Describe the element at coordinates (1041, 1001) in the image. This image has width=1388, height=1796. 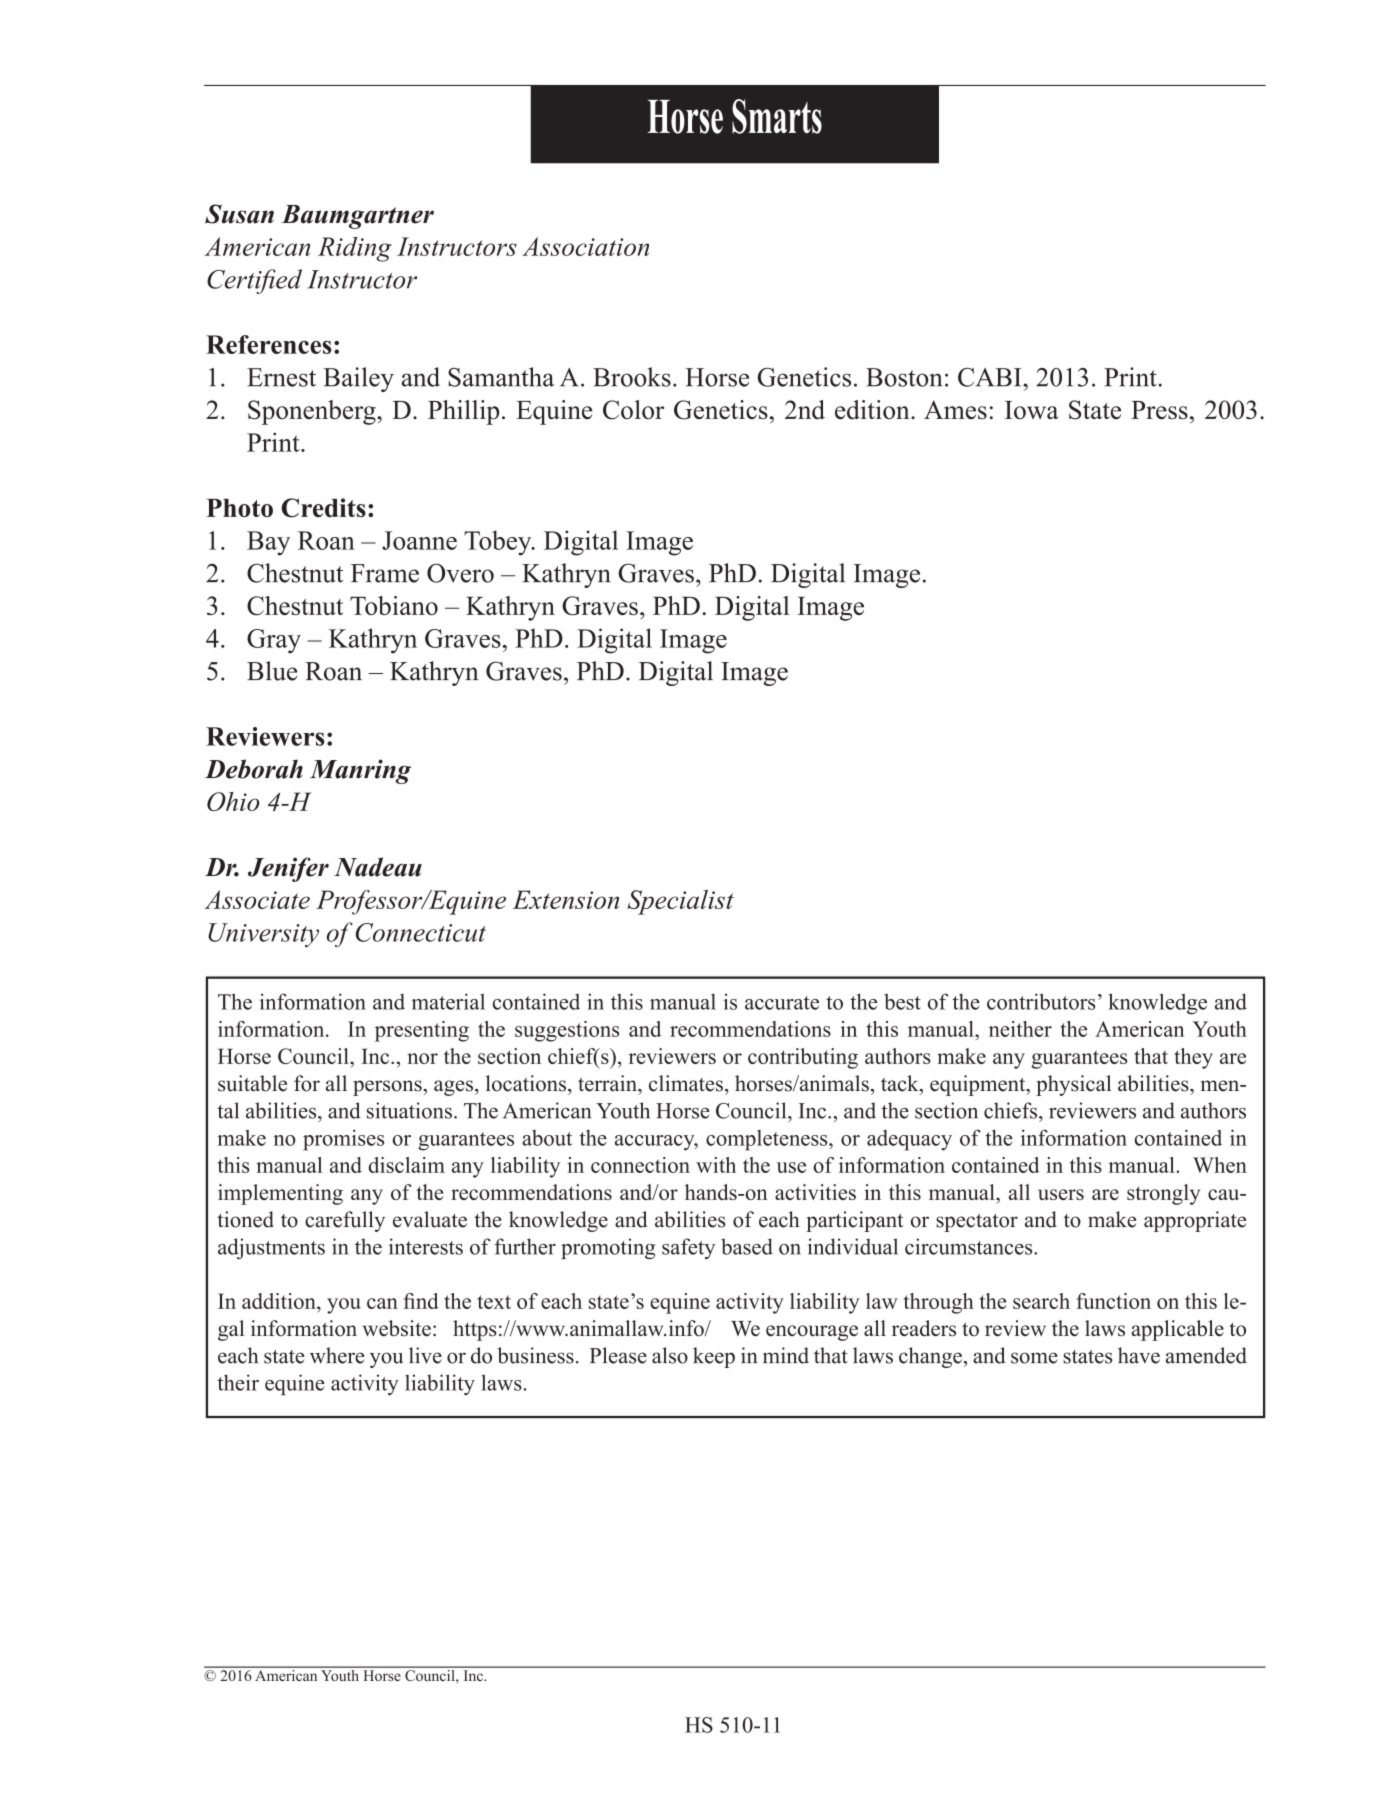
I see `contributors` at that location.
